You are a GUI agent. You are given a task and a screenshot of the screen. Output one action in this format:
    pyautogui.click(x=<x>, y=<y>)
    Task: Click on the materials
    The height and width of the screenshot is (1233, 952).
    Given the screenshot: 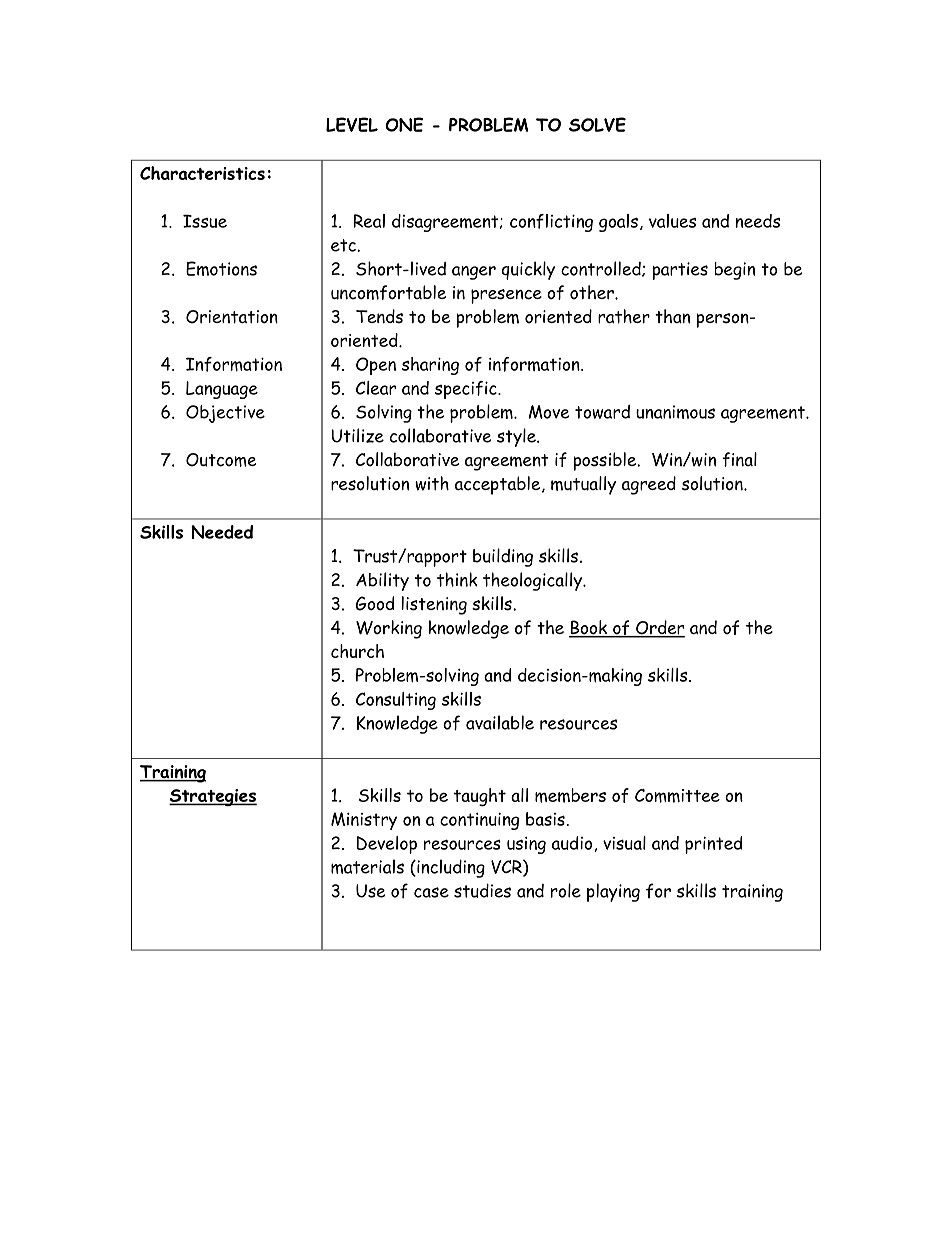 What is the action you would take?
    pyautogui.click(x=367, y=866)
